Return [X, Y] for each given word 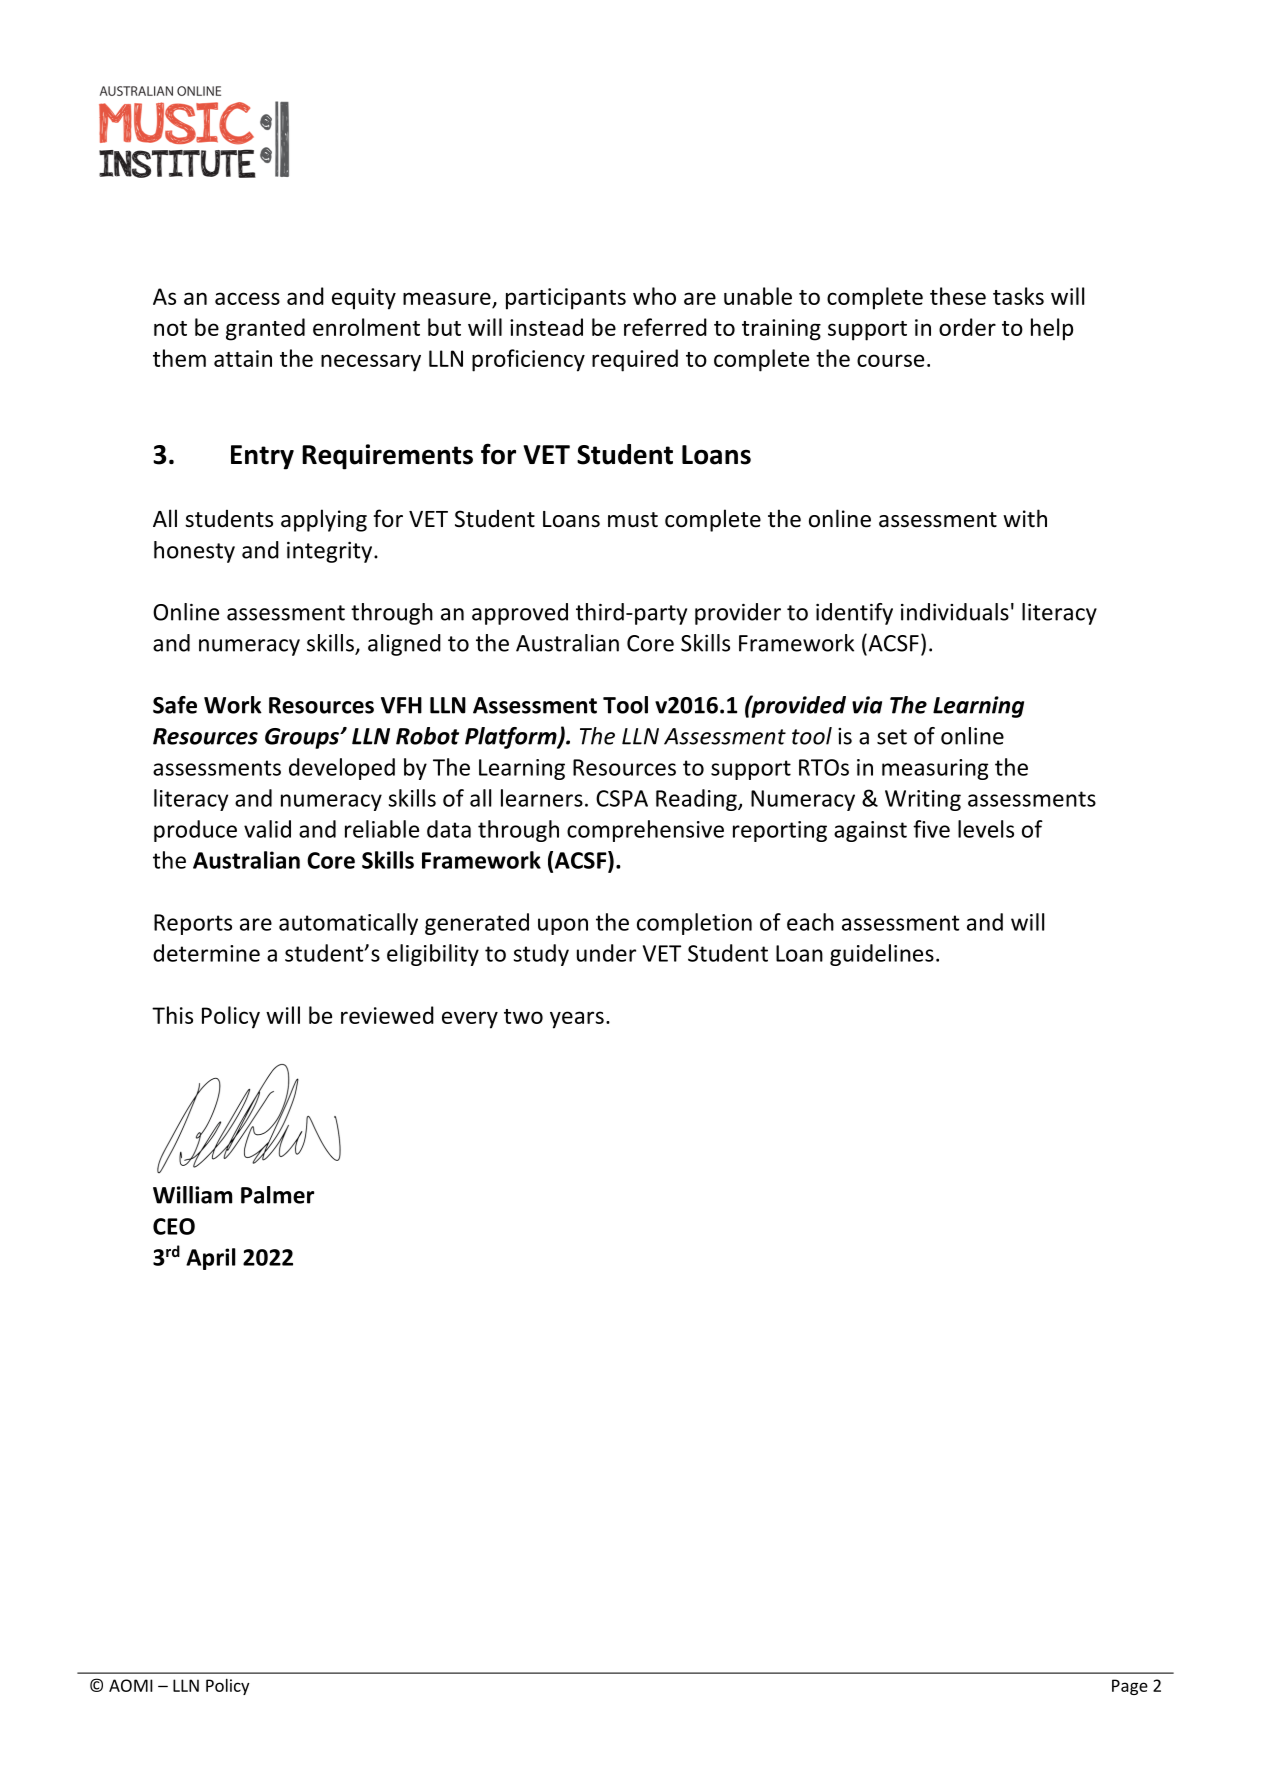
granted [265, 329]
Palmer [277, 1195]
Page [1130, 1687]
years [577, 1020]
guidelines [882, 955]
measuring [935, 769]
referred [665, 327]
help [1052, 329]
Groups [303, 738]
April [210, 1259]
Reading [697, 800]
